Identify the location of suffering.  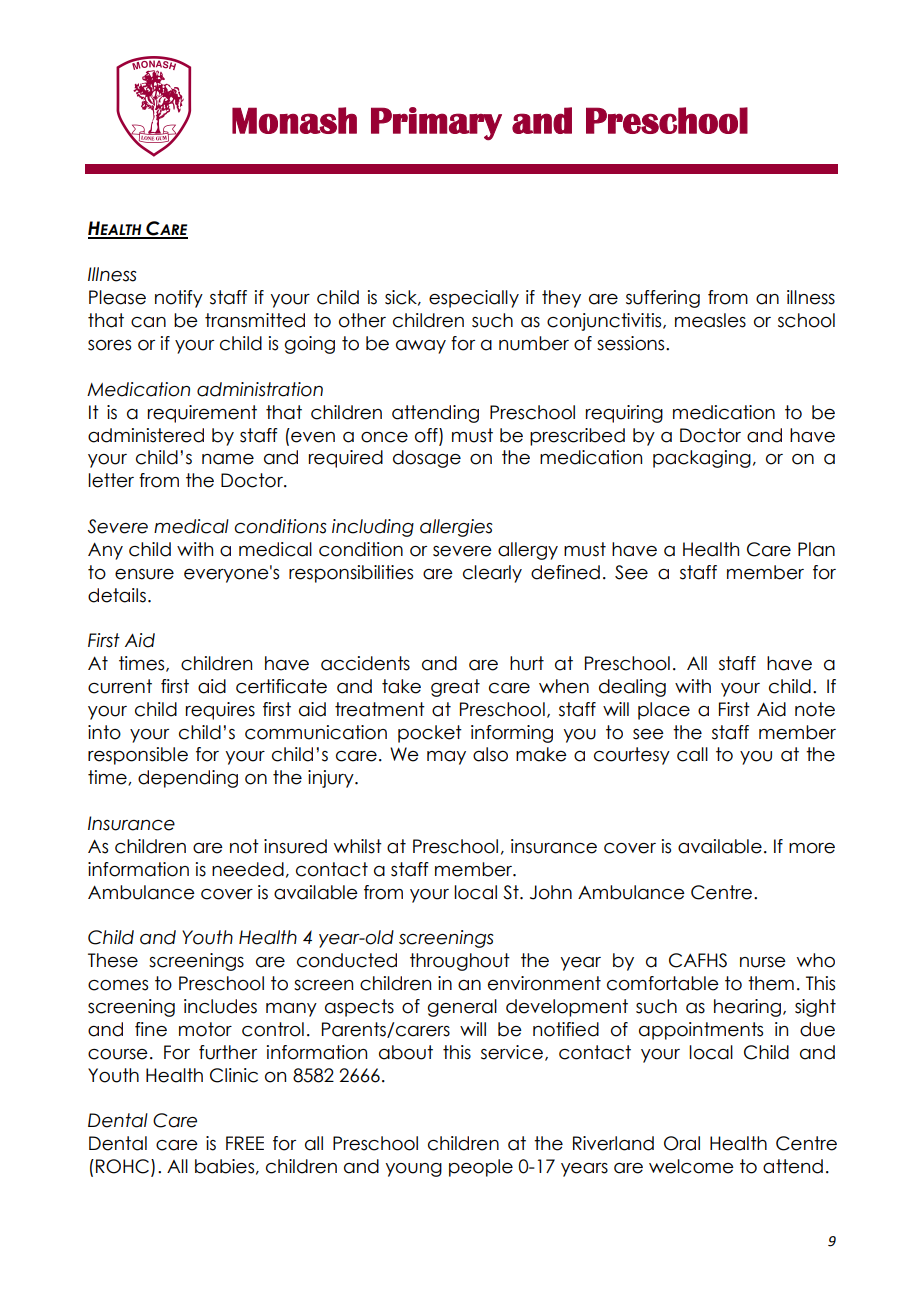
(663, 299).
